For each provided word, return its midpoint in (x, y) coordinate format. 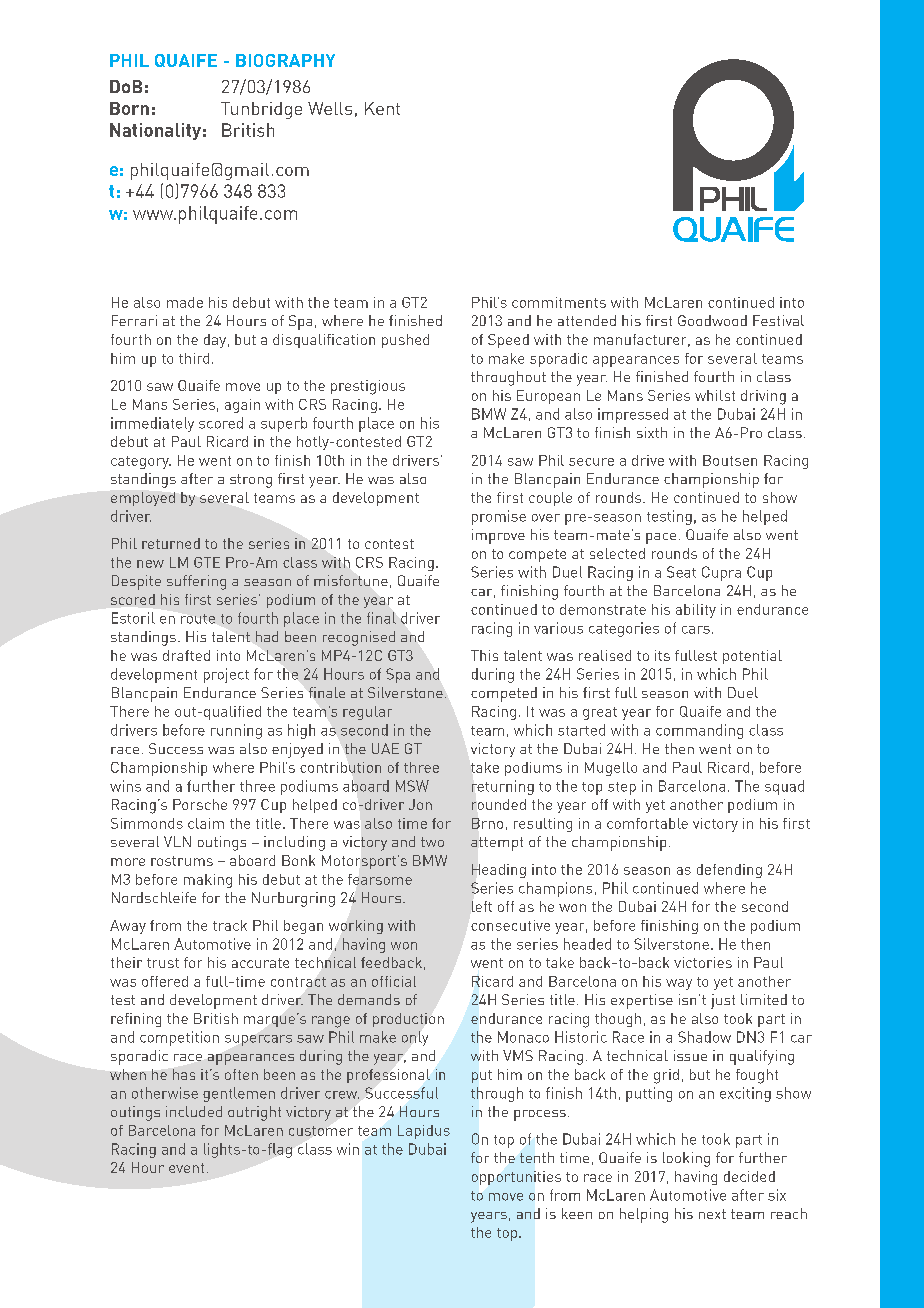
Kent (382, 108)
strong (251, 481)
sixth (652, 432)
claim (206, 823)
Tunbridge (261, 110)
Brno (487, 823)
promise (499, 517)
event (186, 1168)
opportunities (516, 1178)
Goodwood (712, 320)
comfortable (647, 823)
